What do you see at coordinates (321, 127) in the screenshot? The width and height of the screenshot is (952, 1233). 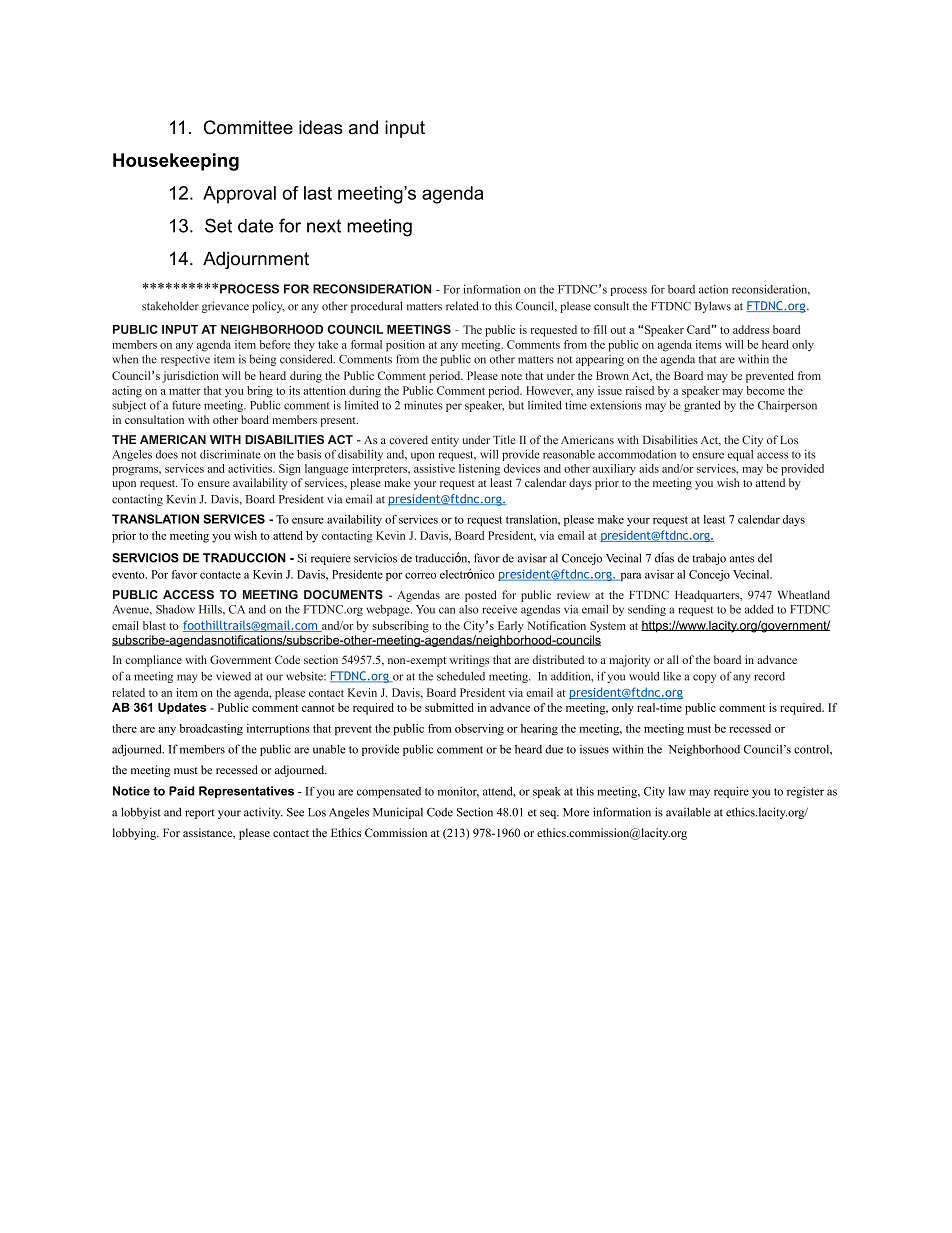 I see `ideas` at bounding box center [321, 127].
